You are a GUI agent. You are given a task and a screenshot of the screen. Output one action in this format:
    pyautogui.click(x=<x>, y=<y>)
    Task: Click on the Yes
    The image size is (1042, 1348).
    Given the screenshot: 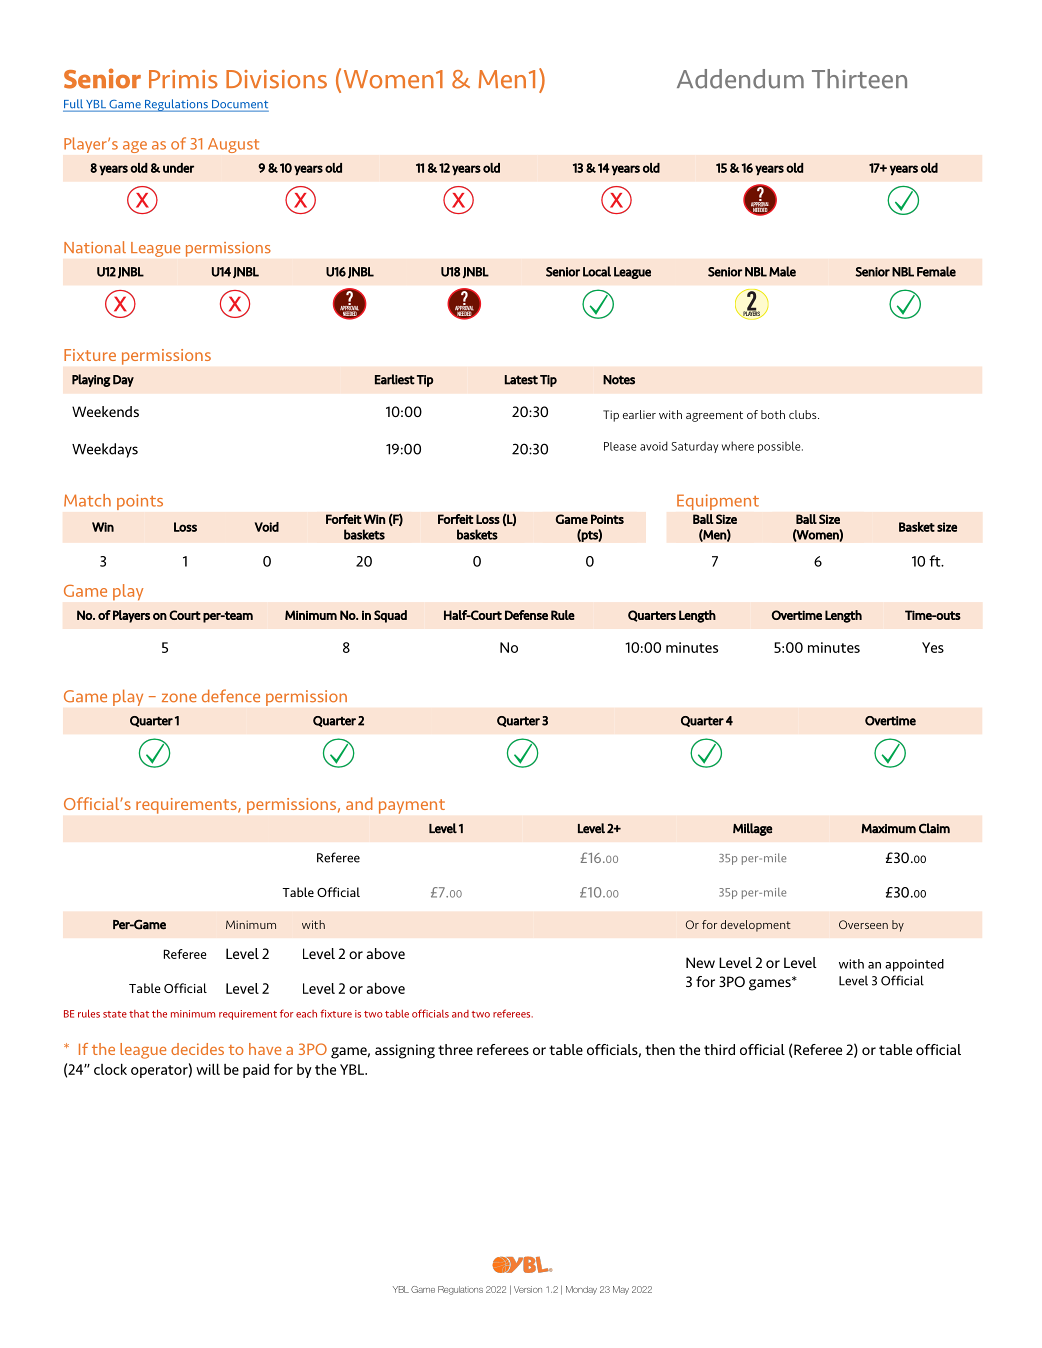 What is the action you would take?
    pyautogui.click(x=933, y=647)
